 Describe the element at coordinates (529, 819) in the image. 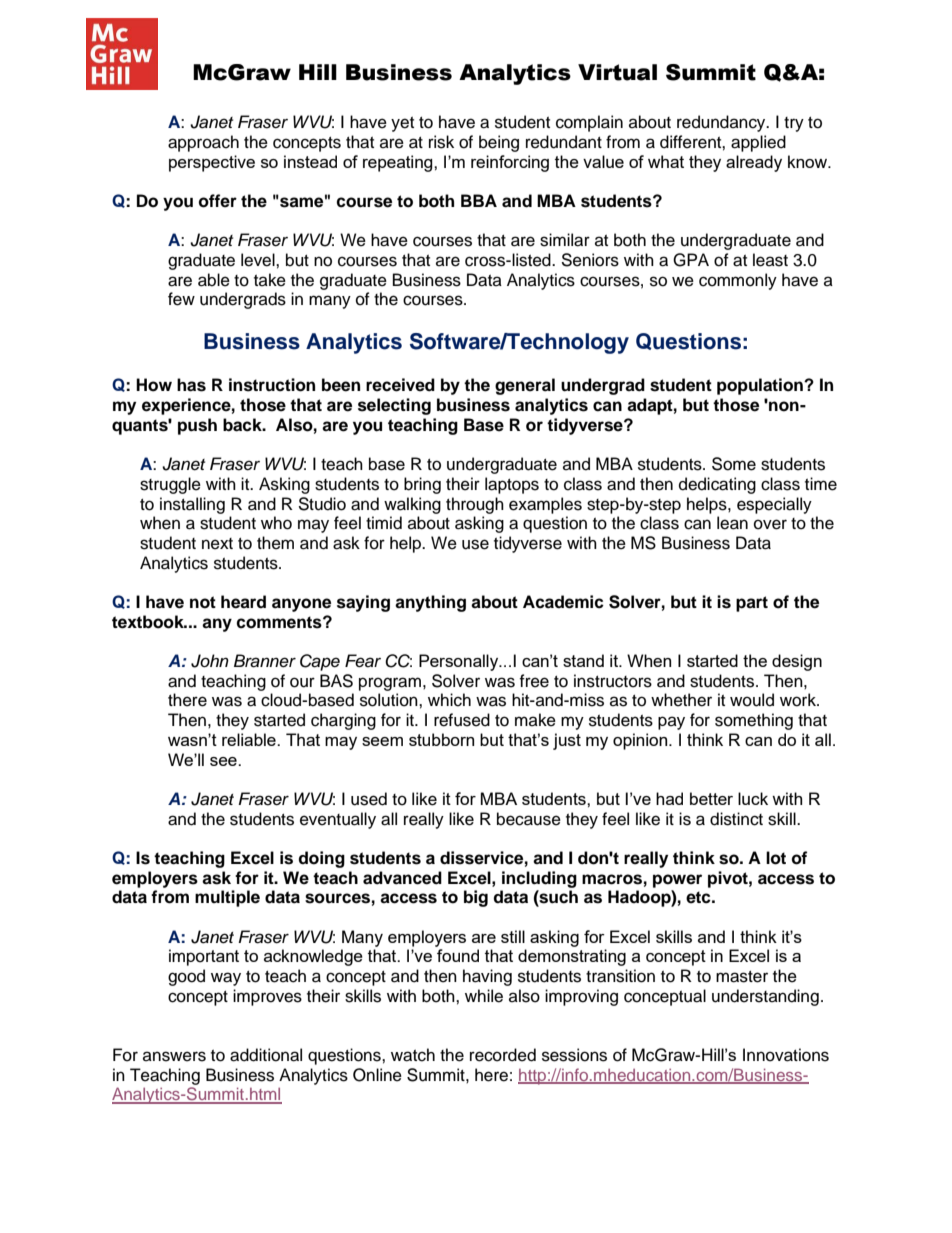

I see `because` at that location.
